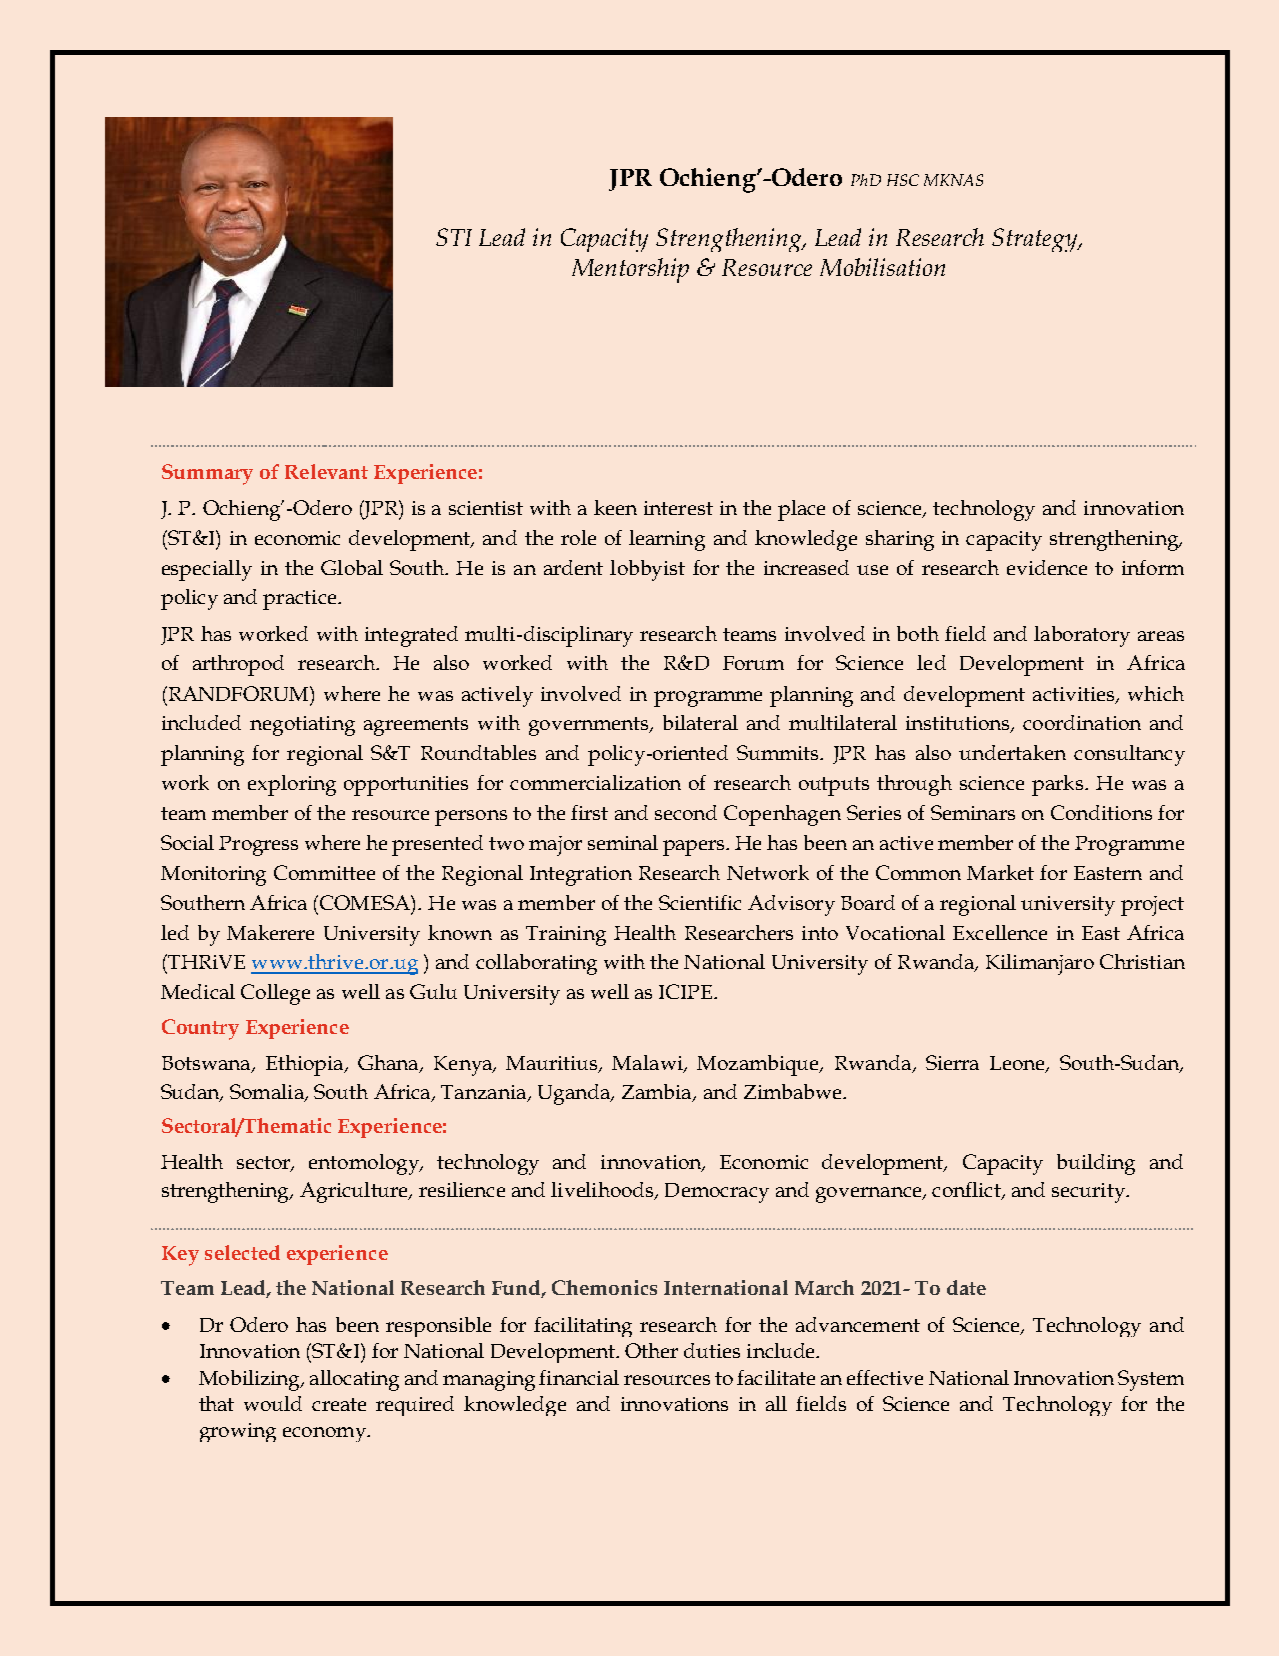 The width and height of the screenshot is (1279, 1656). Describe the element at coordinates (630, 270) in the screenshot. I see `Mentorship` at that location.
